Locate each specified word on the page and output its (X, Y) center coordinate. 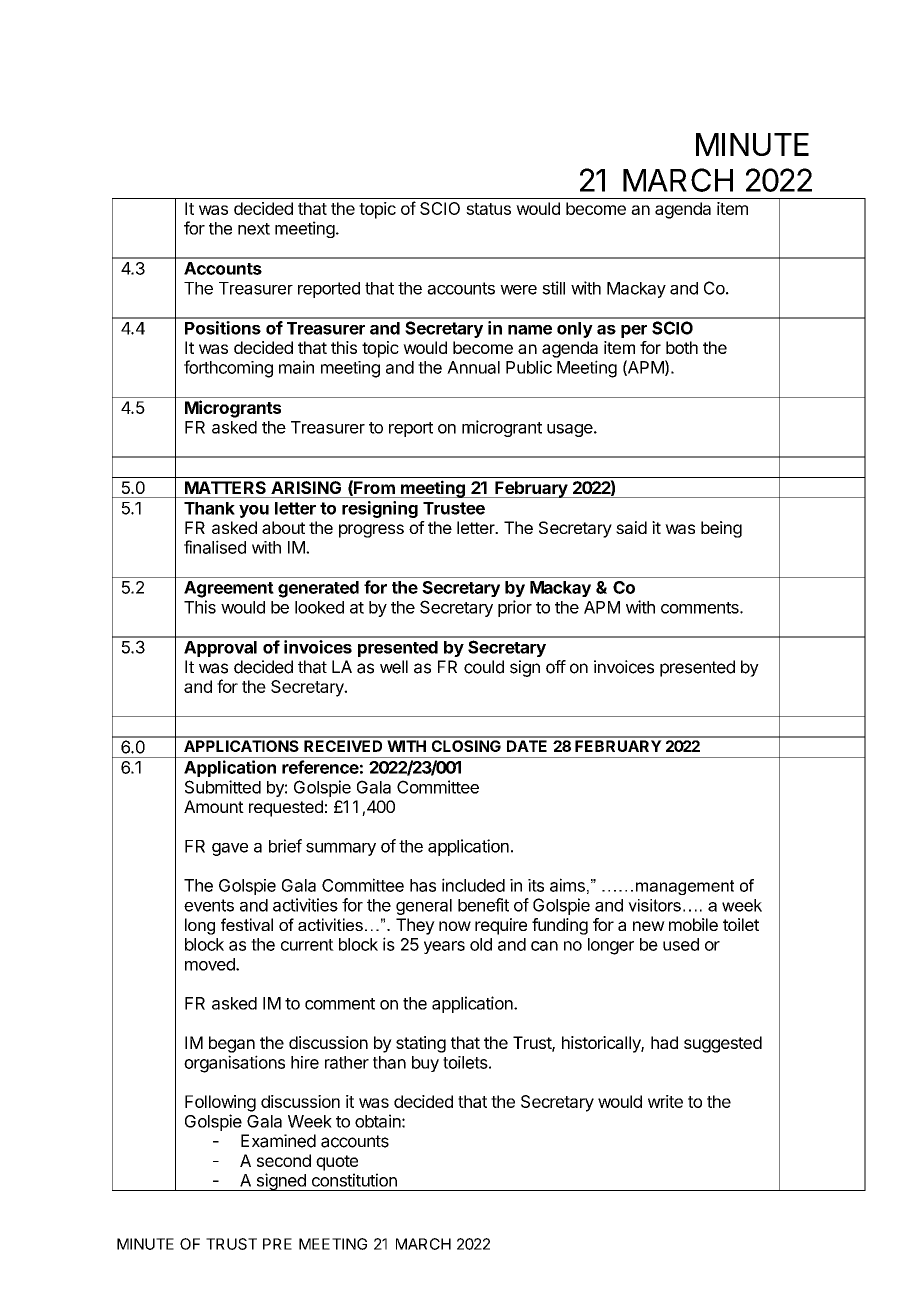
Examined (278, 1141)
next (254, 229)
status (488, 209)
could (484, 667)
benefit (483, 905)
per (634, 331)
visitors (654, 905)
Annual (473, 367)
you (254, 511)
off (556, 667)
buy (425, 1064)
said (631, 527)
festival (247, 924)
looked (319, 607)
